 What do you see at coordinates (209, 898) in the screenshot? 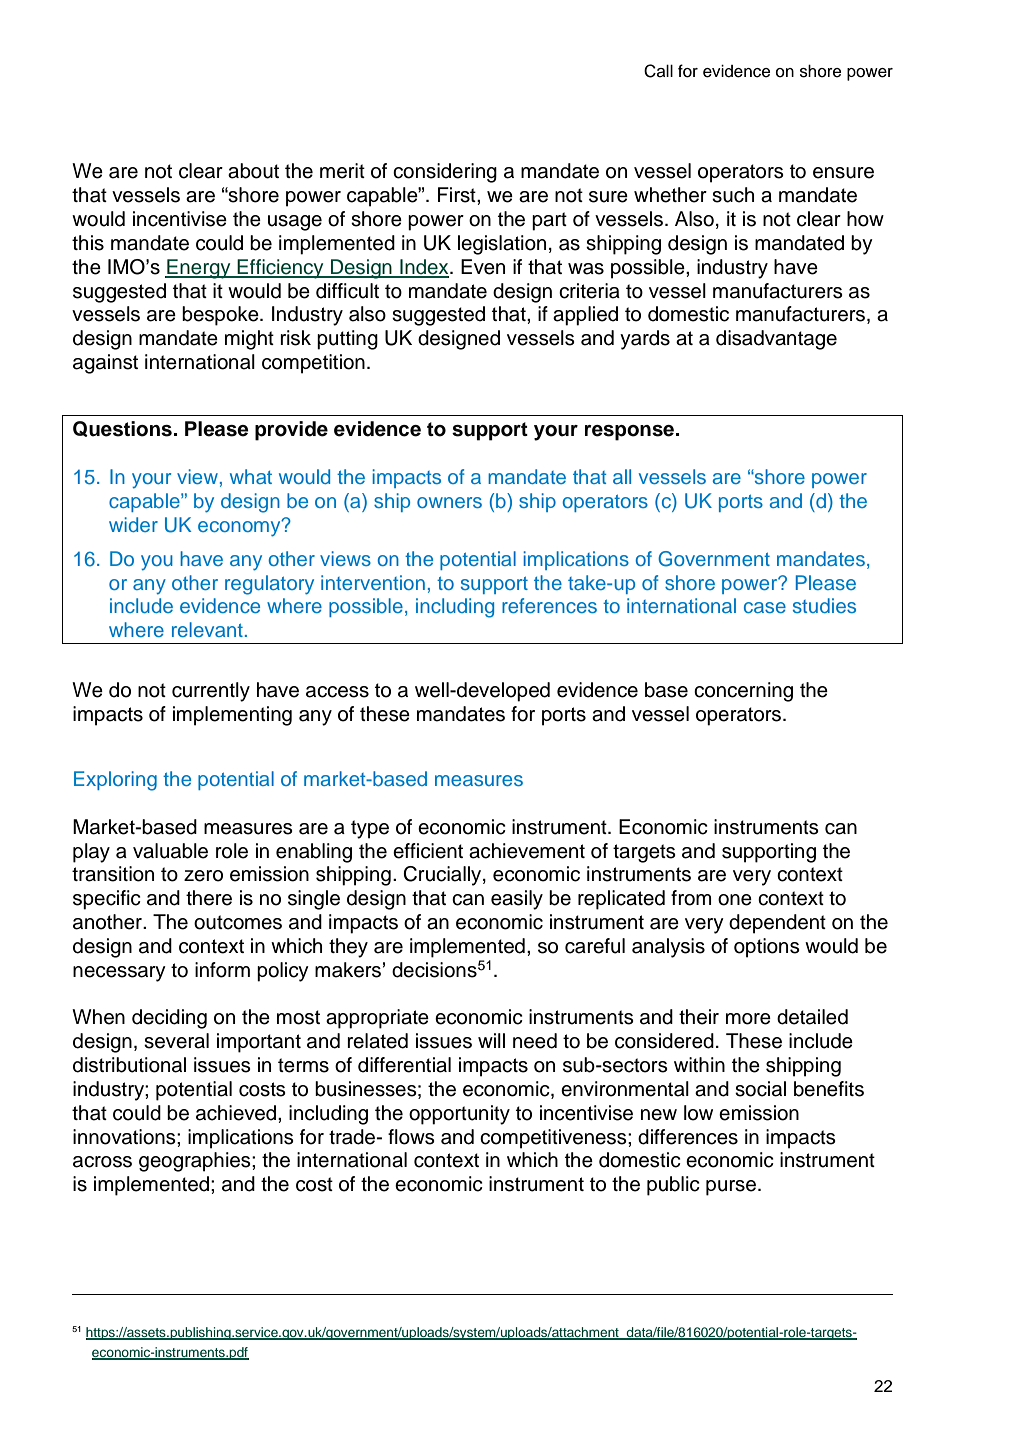
I see `there` at bounding box center [209, 898].
